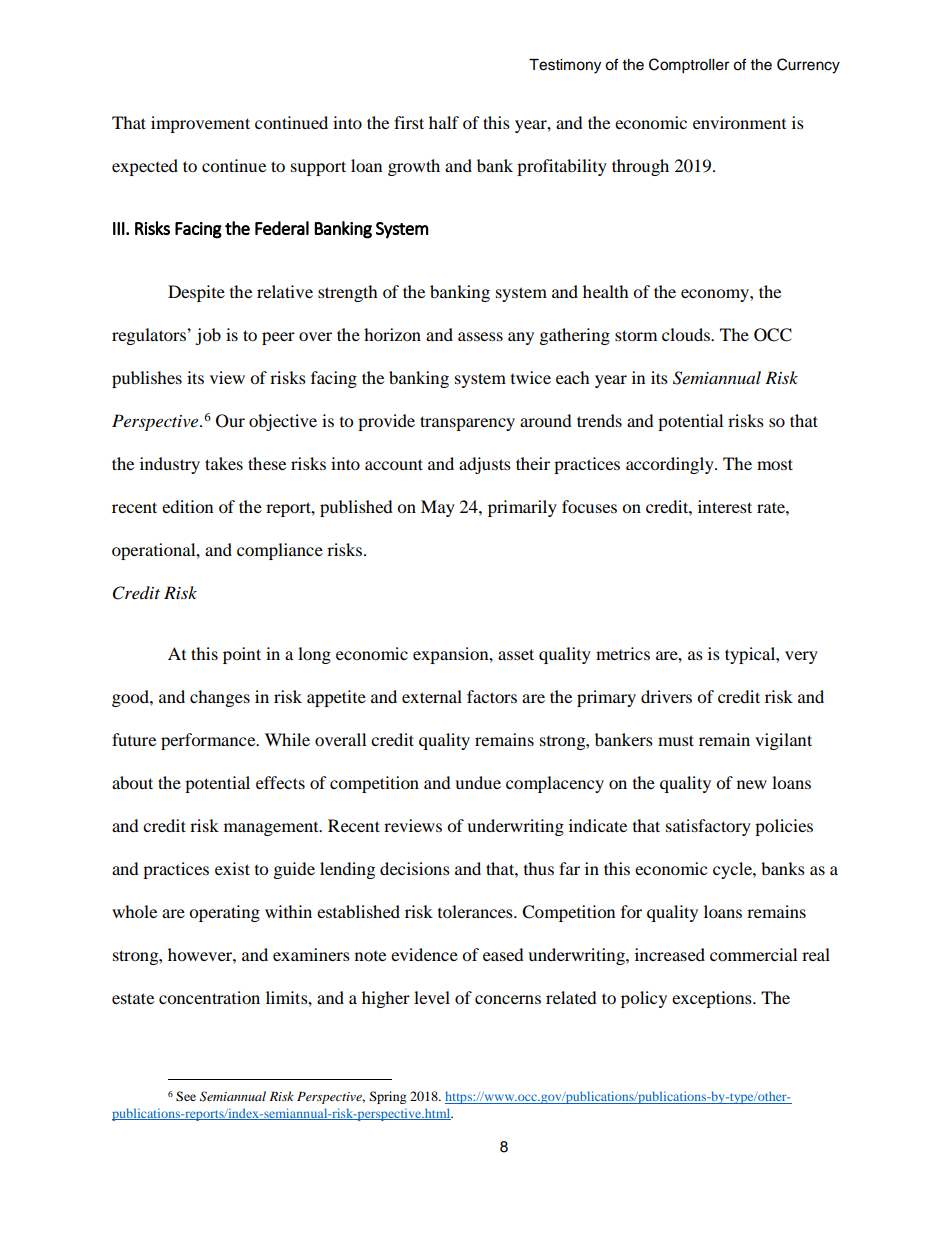  What do you see at coordinates (280, 551) in the screenshot?
I see `compliance` at bounding box center [280, 551].
